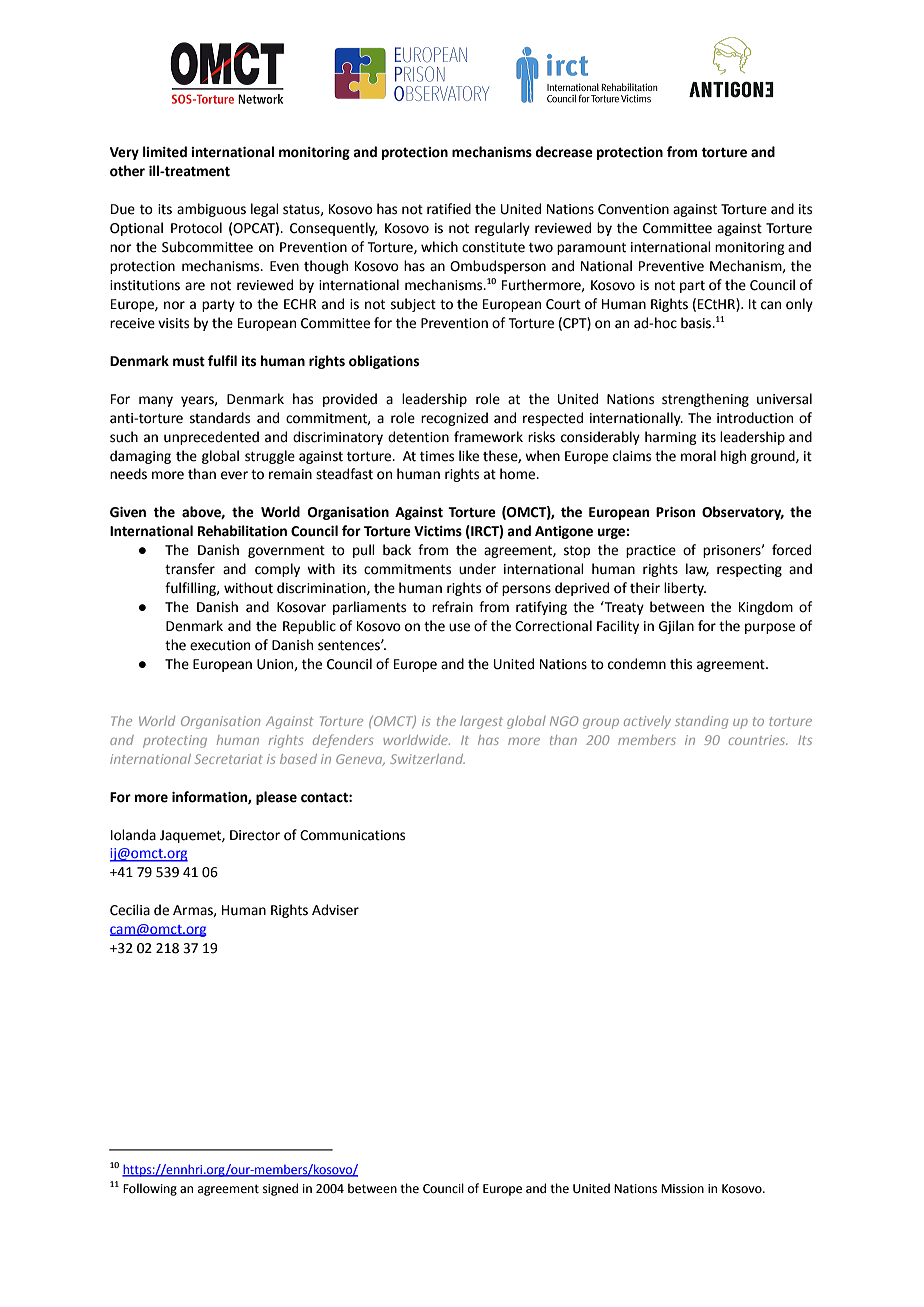  I want to click on ambiguous, so click(211, 210).
